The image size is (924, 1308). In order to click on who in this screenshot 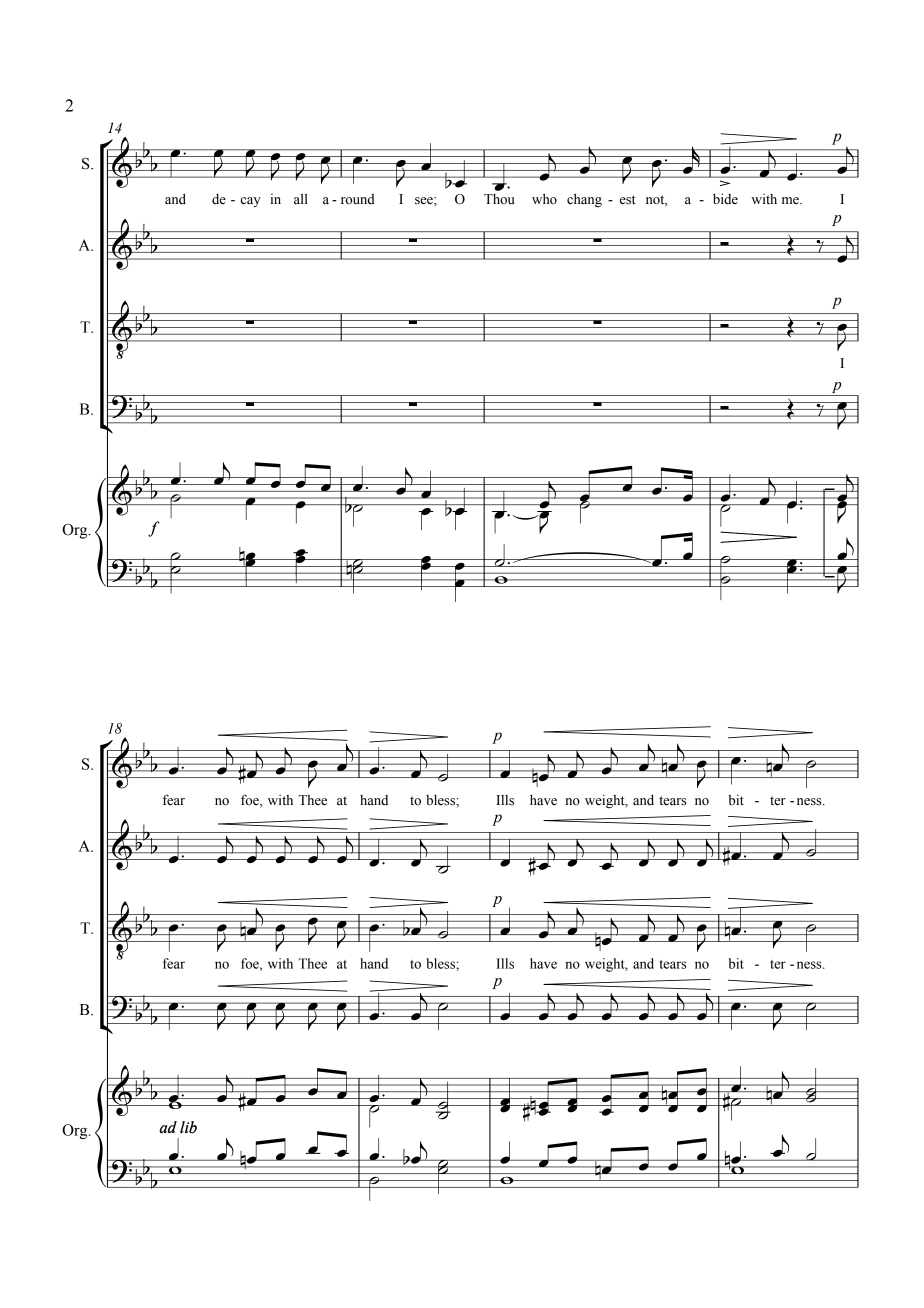, I will do `click(544, 199)`.
